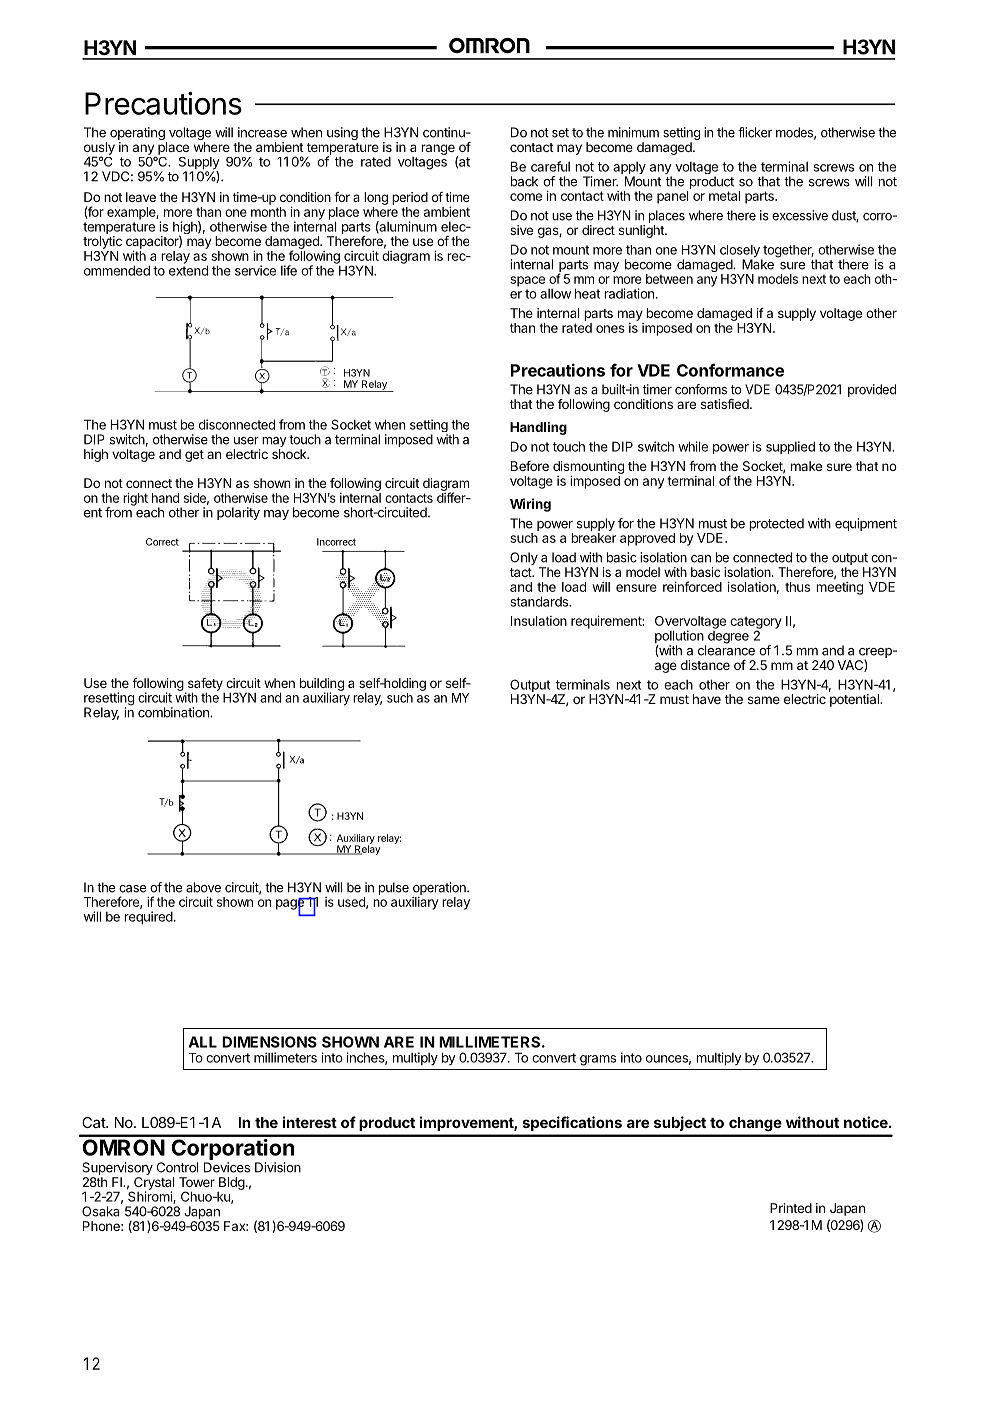 This document has height=1409, width=997. What do you see at coordinates (539, 621) in the document?
I see `Insulation` at bounding box center [539, 621].
